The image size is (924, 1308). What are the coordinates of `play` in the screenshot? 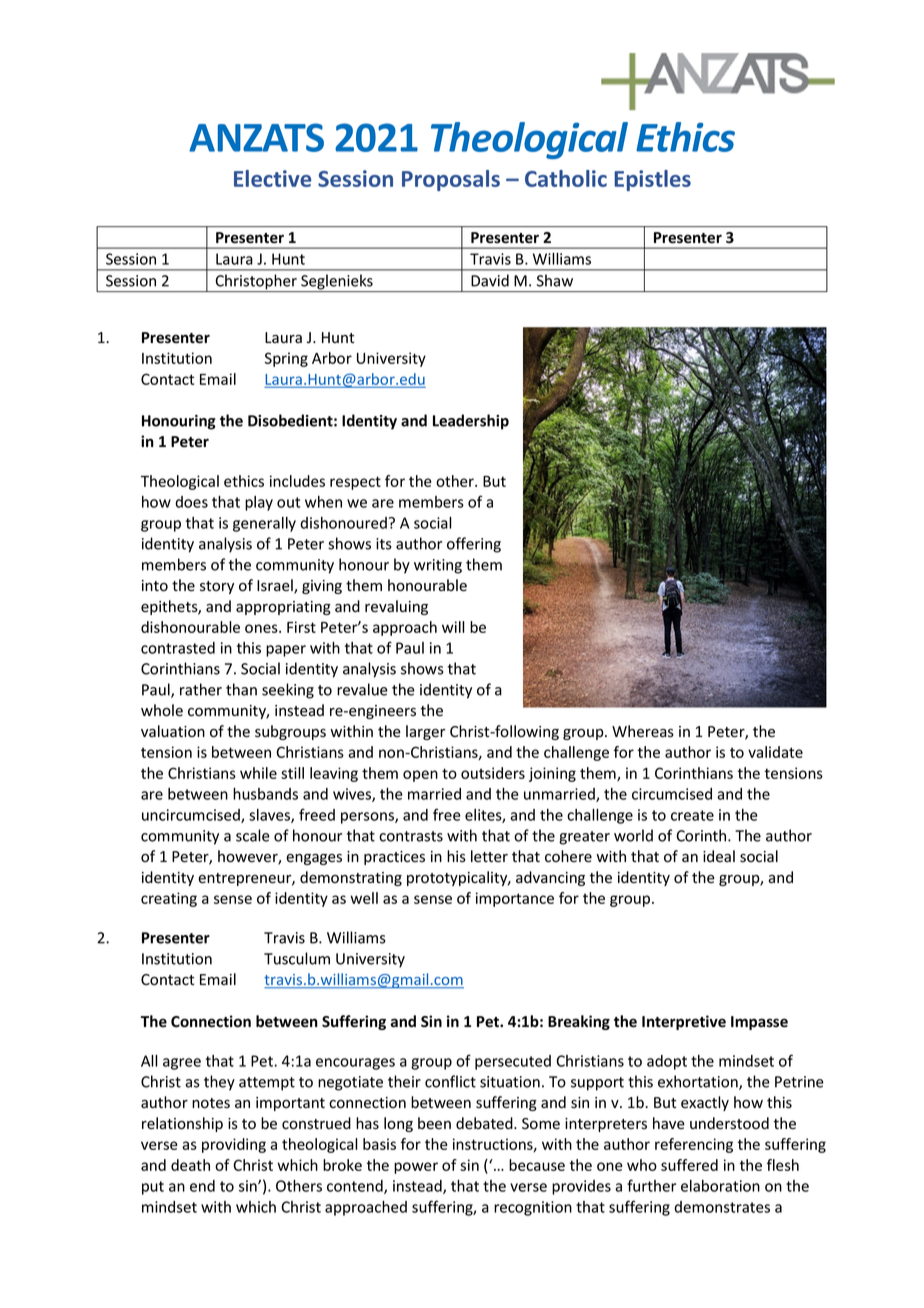 It's located at (259, 503).
